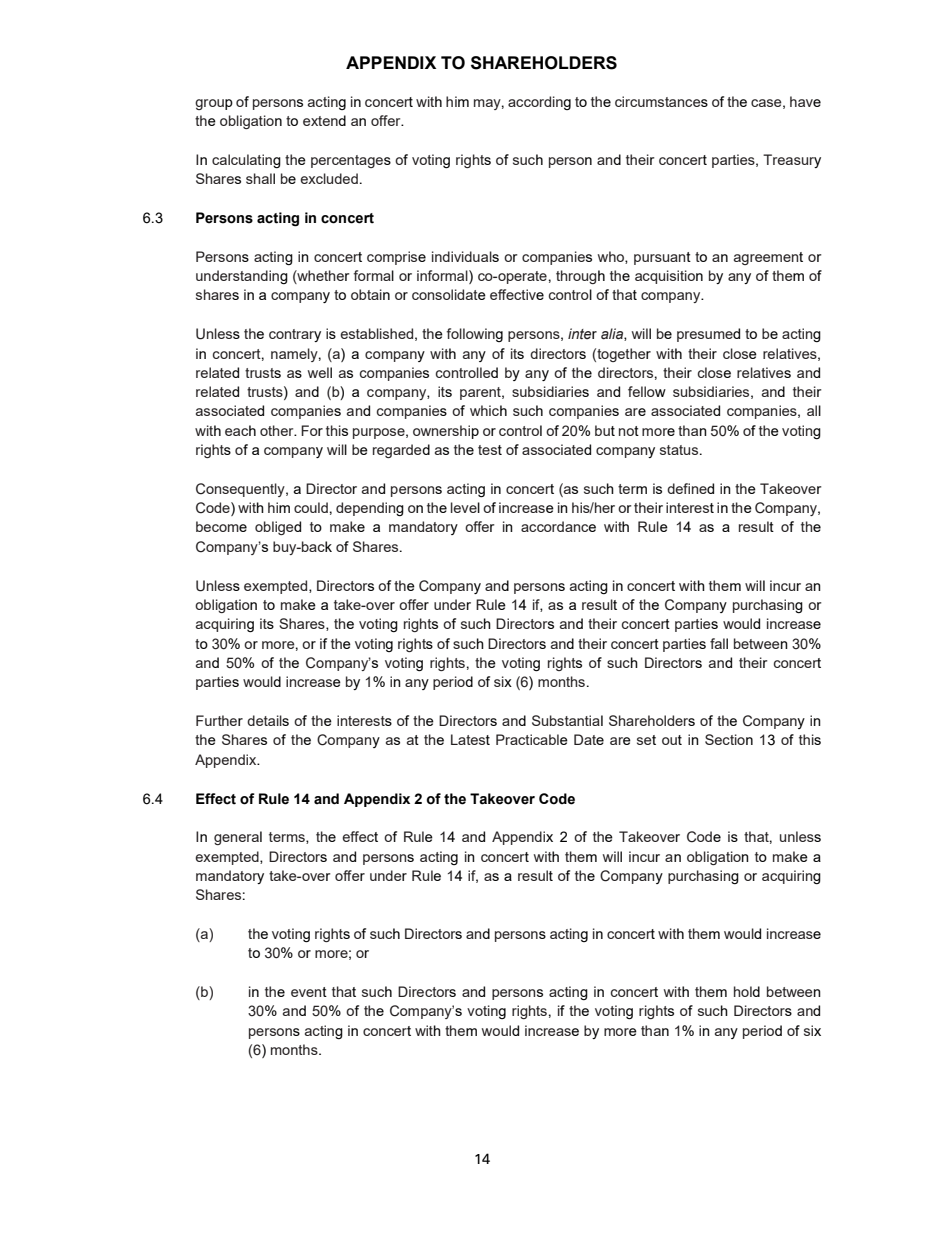 This image has height=1233, width=952. Describe the element at coordinates (539, 103) in the image. I see `according` at that location.
